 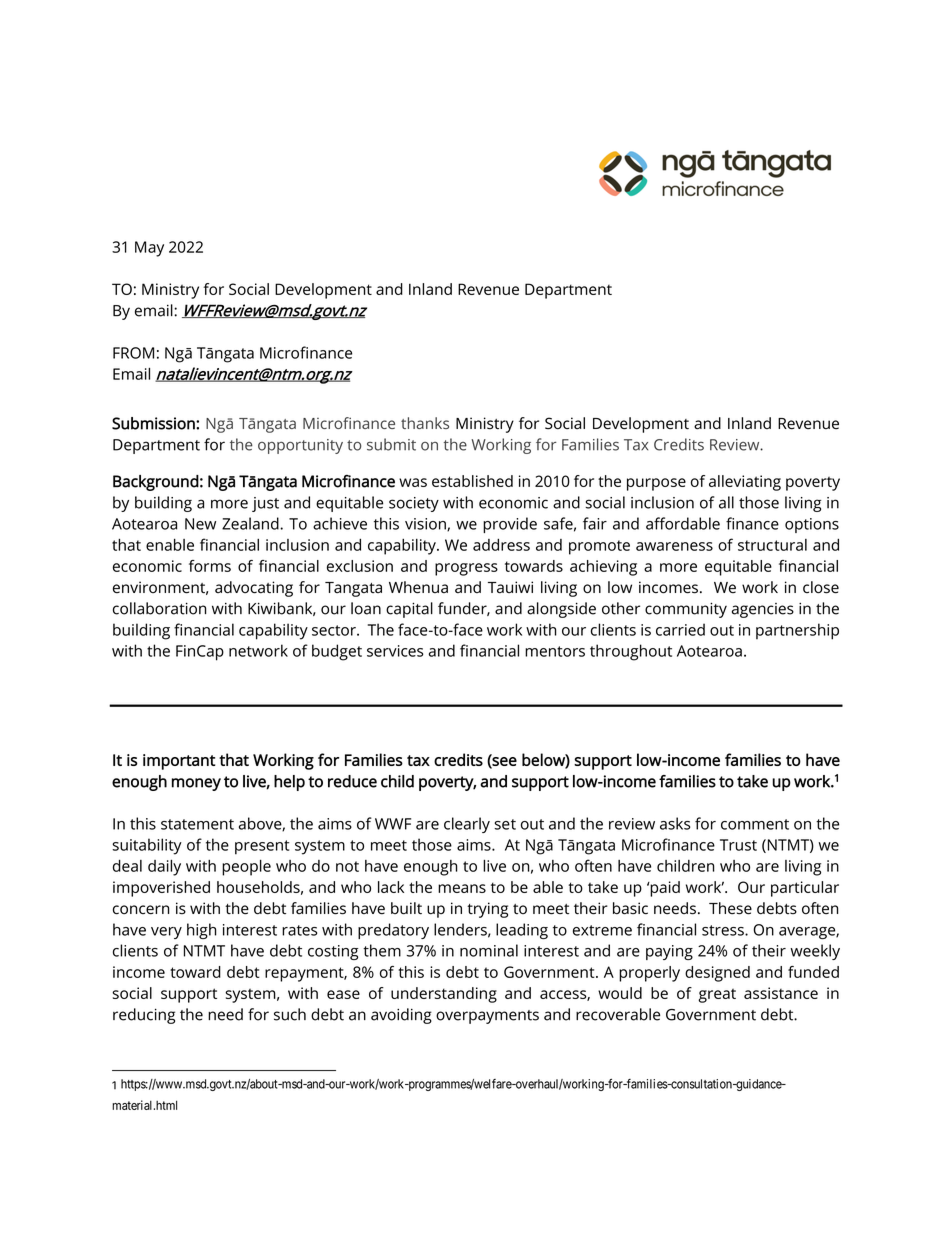 I want to click on agencies, so click(x=763, y=610).
